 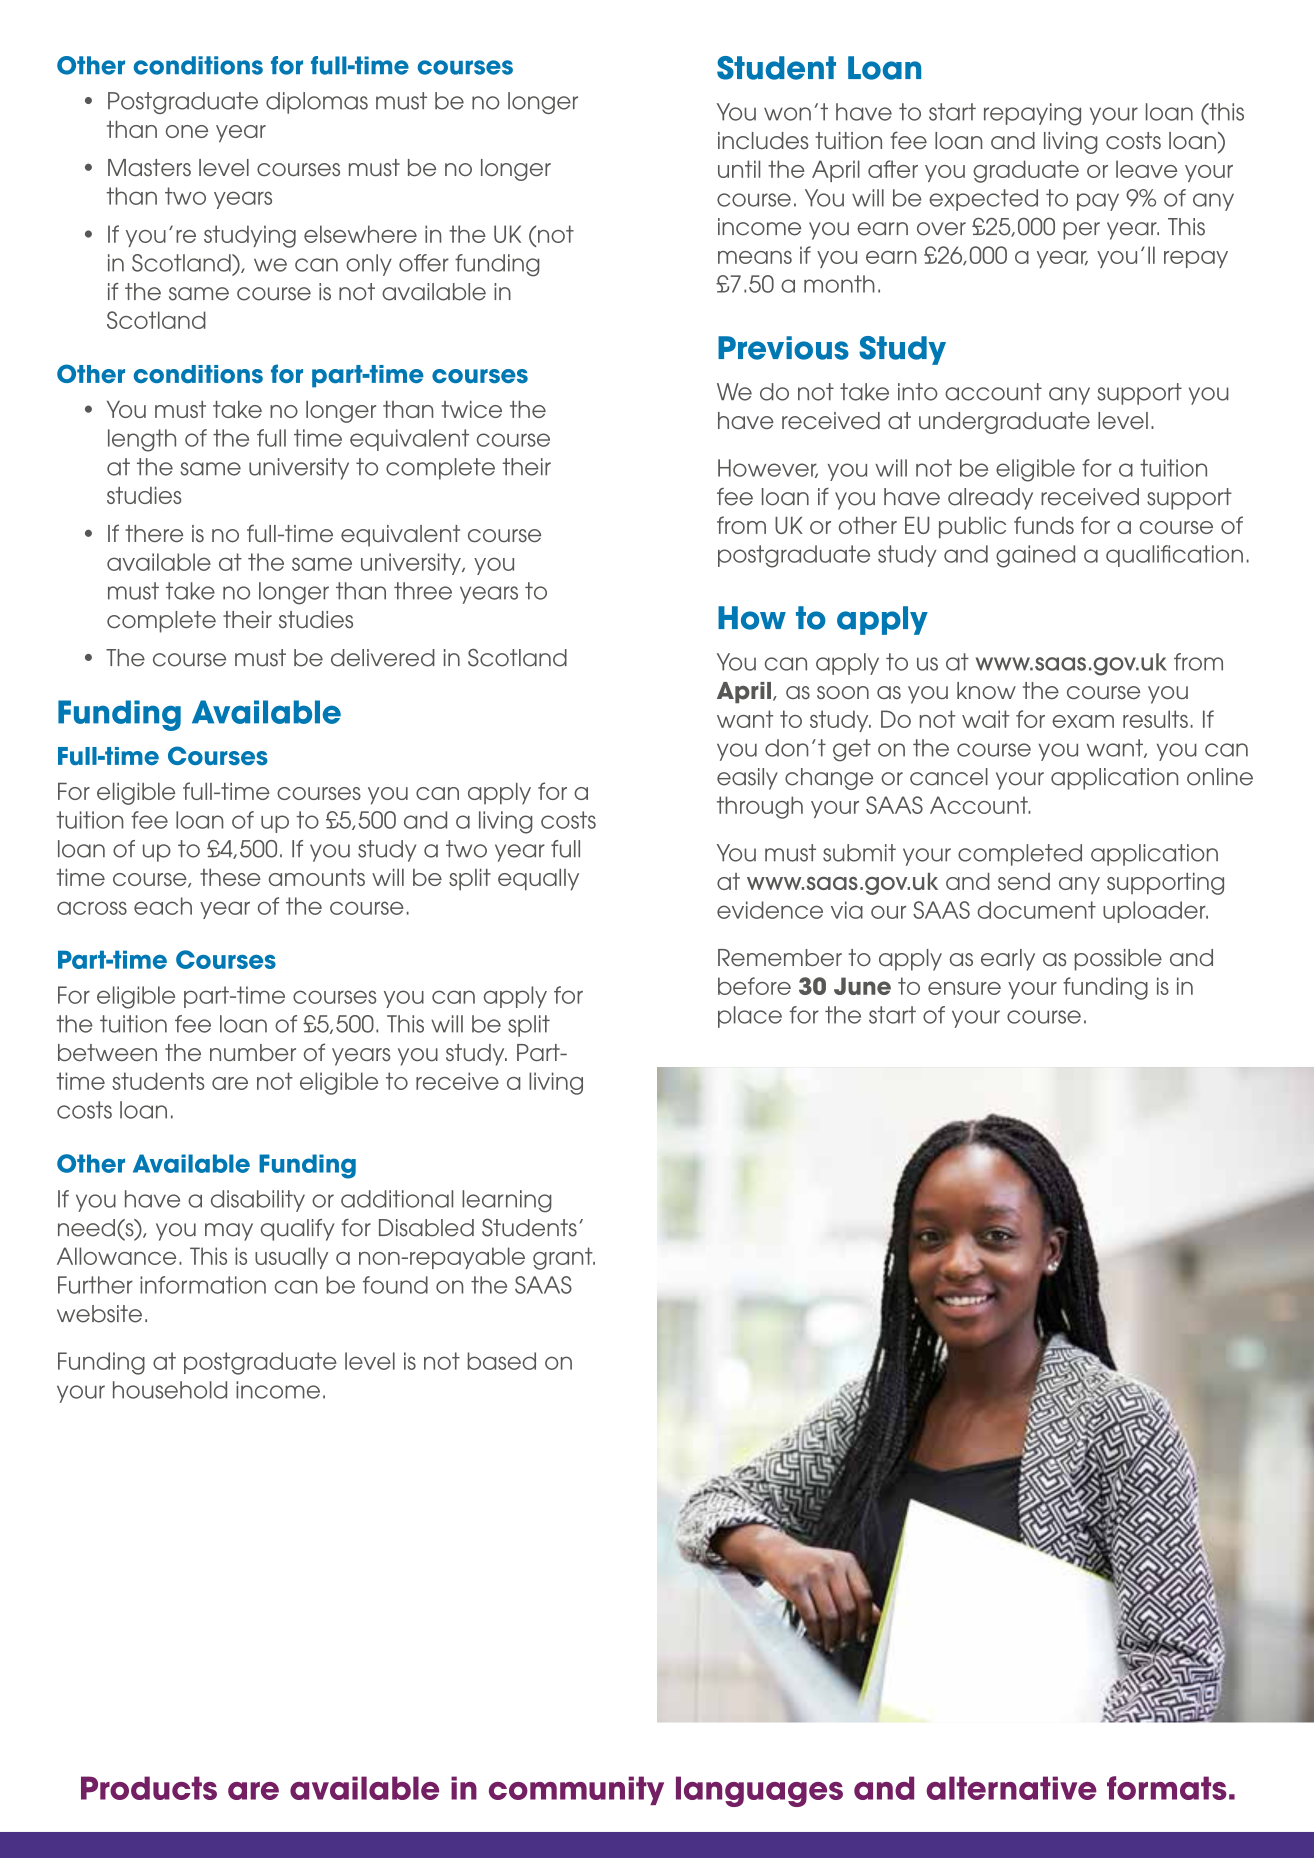 What do you see at coordinates (1118, 960) in the screenshot?
I see `possible` at bounding box center [1118, 960].
